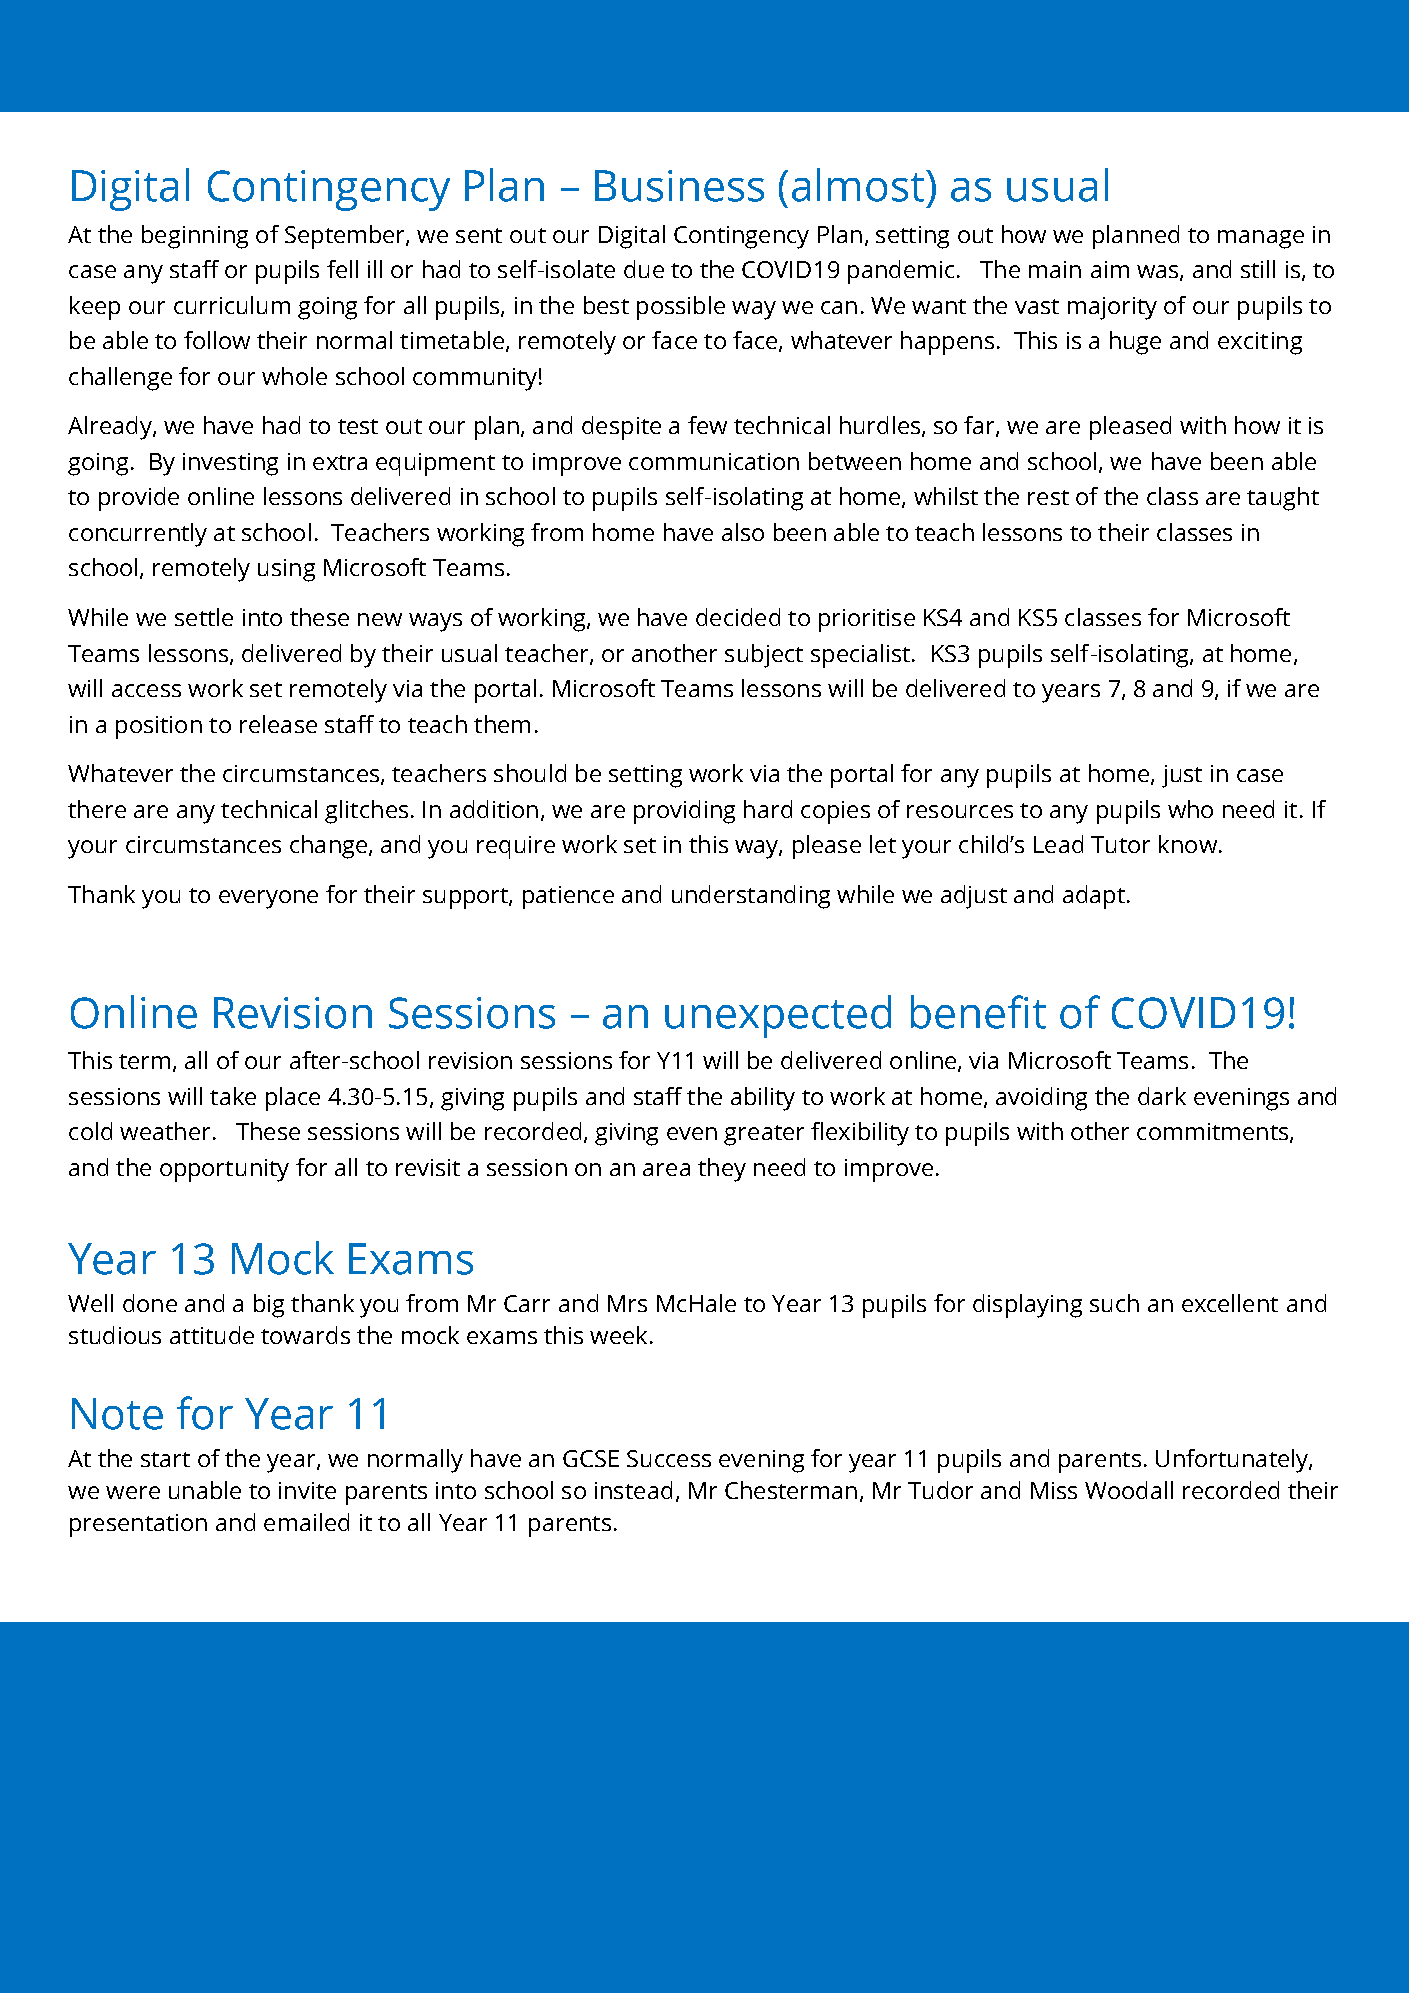 The image size is (1409, 1993). I want to click on aim, so click(1110, 269).
